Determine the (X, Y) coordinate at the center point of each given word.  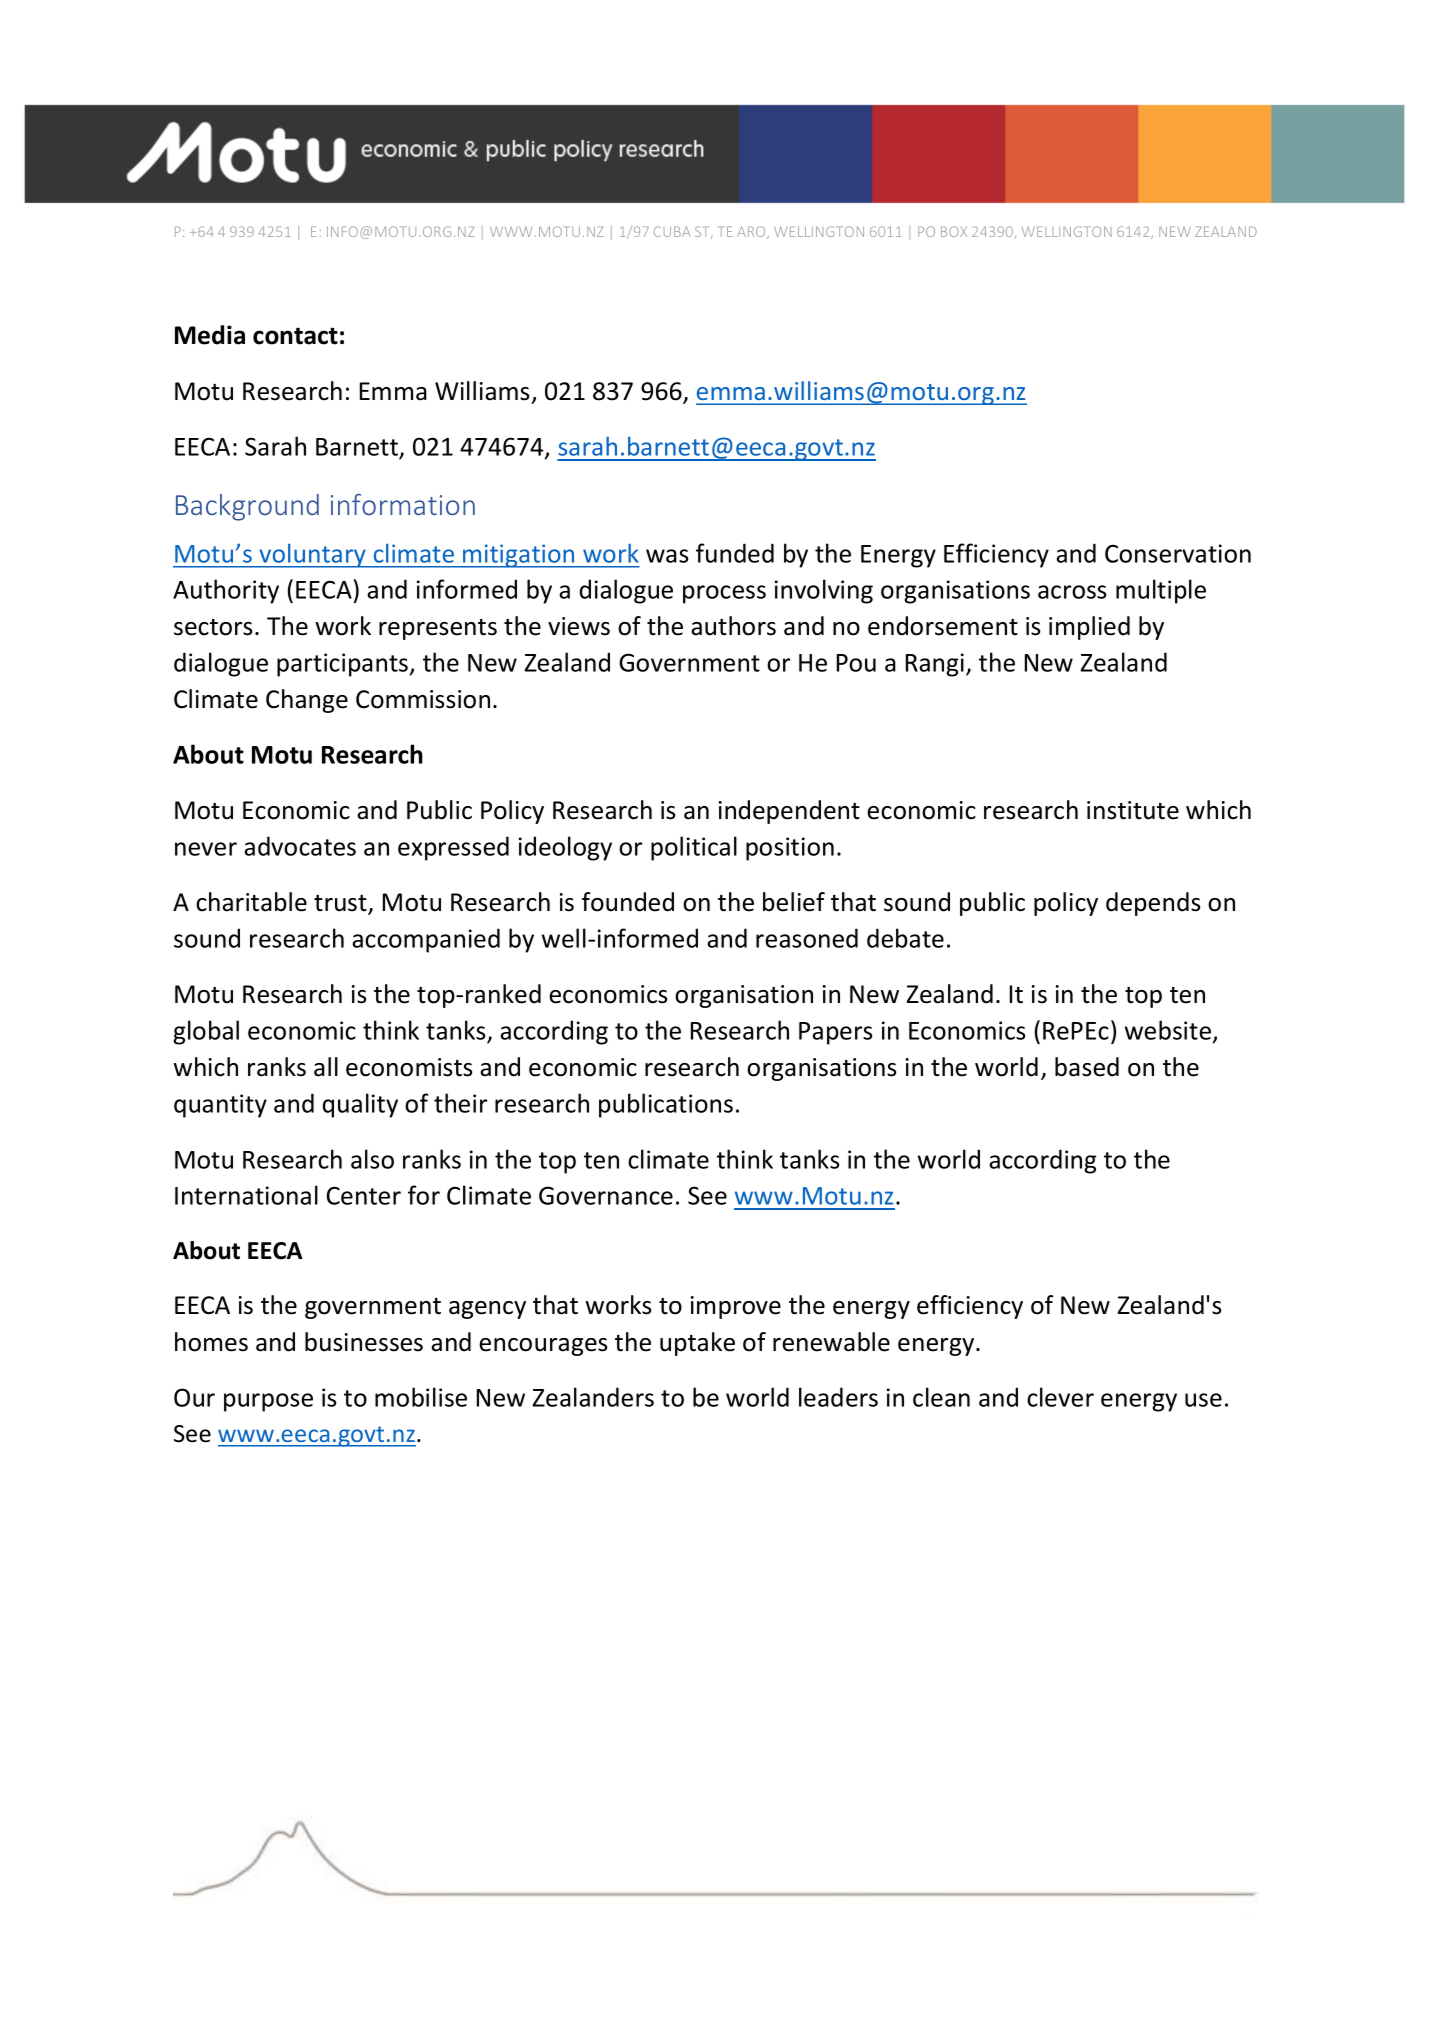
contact (295, 336)
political (694, 848)
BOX (954, 231)
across (1072, 592)
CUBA (672, 231)
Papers (835, 1033)
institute (1133, 810)
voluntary (312, 556)
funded (735, 553)
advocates (300, 846)
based (1087, 1067)
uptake (697, 1344)
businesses (364, 1342)
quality (360, 1105)
